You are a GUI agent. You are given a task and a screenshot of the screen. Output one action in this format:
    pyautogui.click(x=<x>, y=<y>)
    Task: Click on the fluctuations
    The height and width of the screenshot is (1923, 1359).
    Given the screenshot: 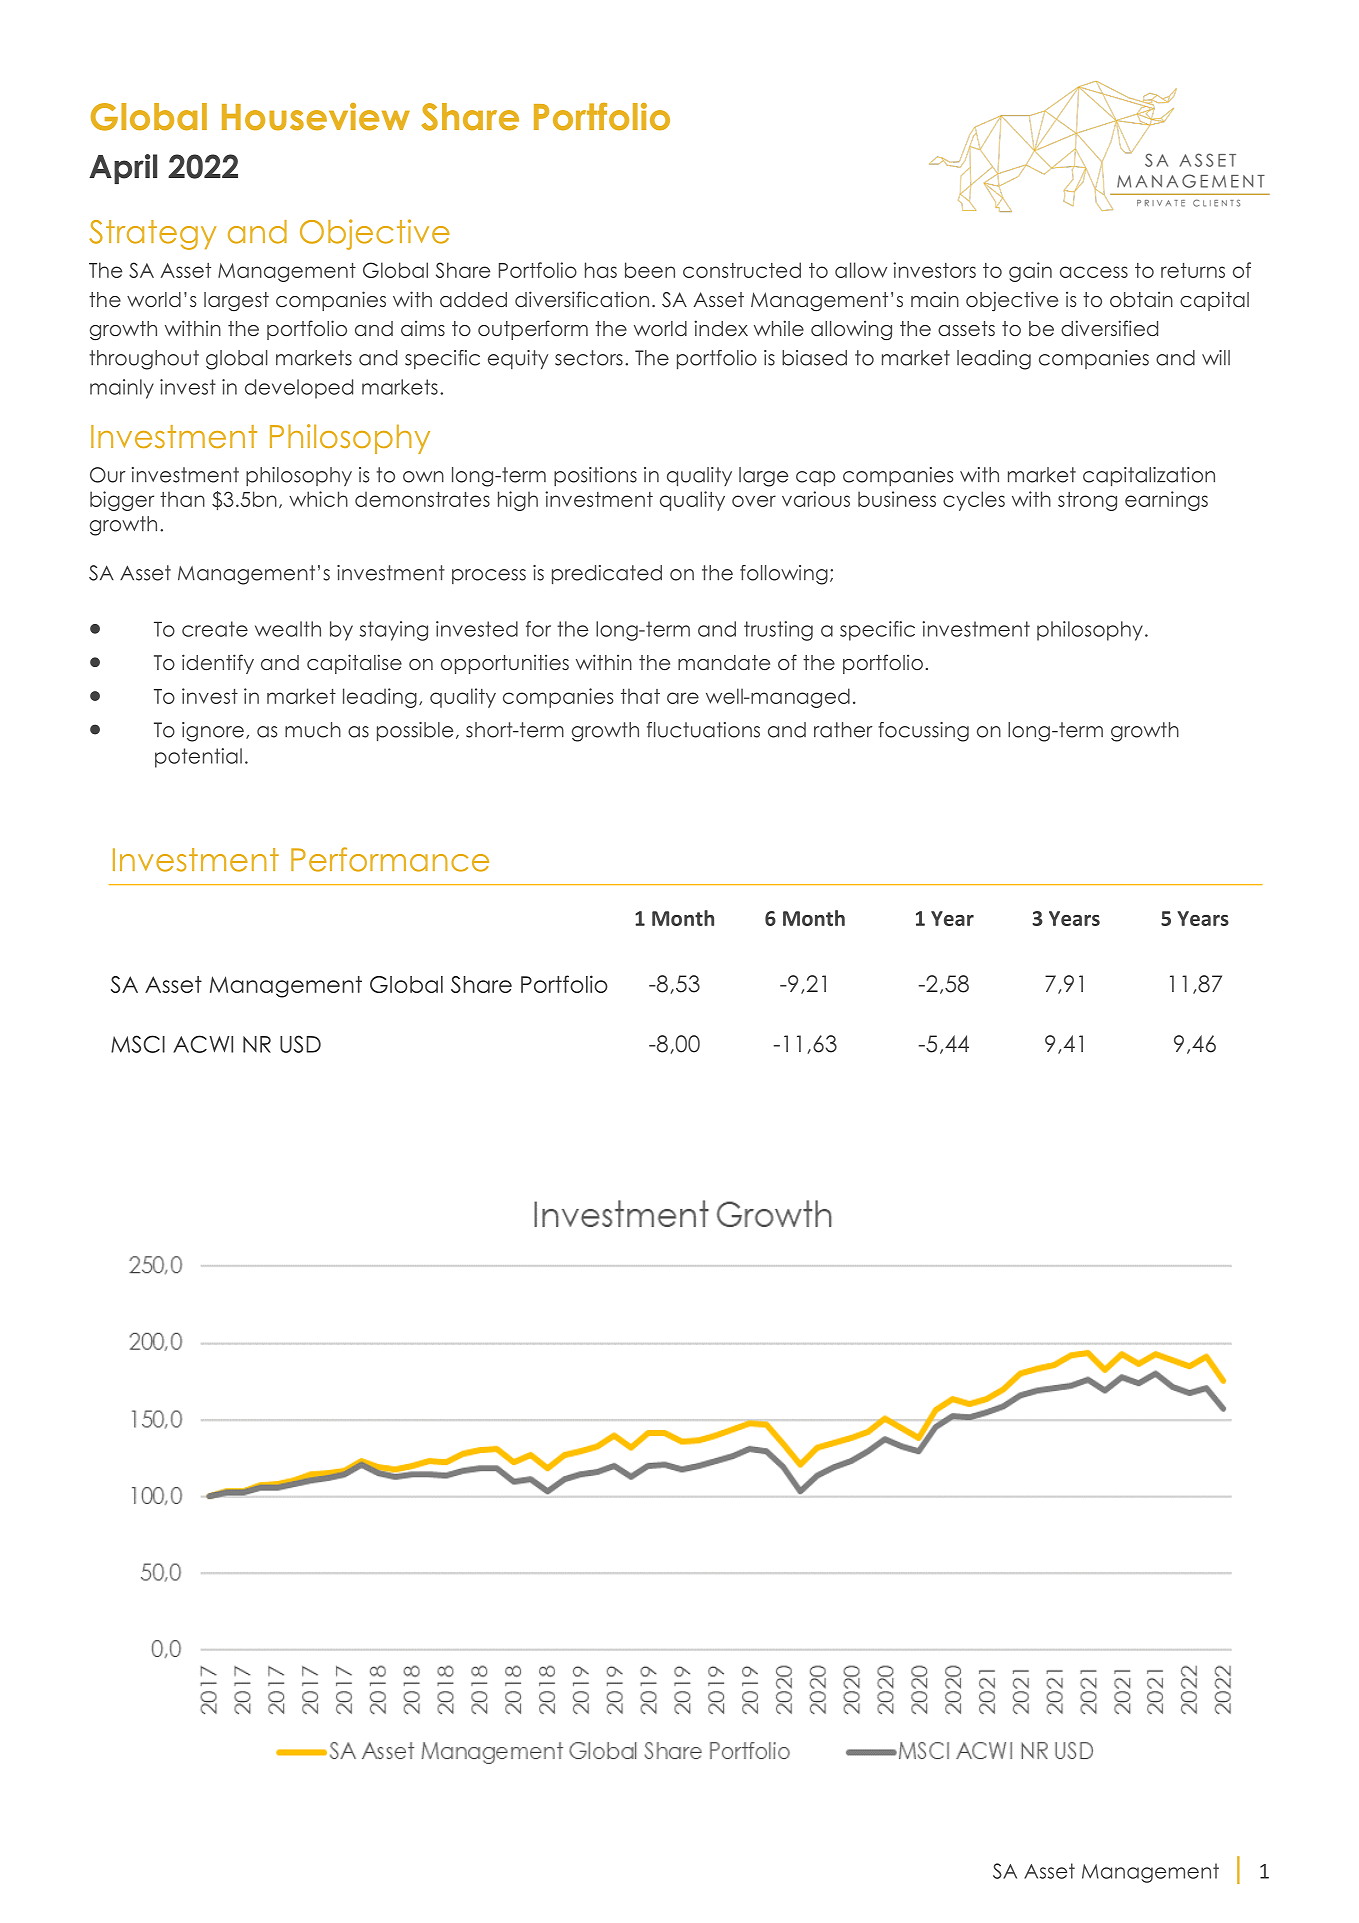 What is the action you would take?
    pyautogui.click(x=703, y=730)
